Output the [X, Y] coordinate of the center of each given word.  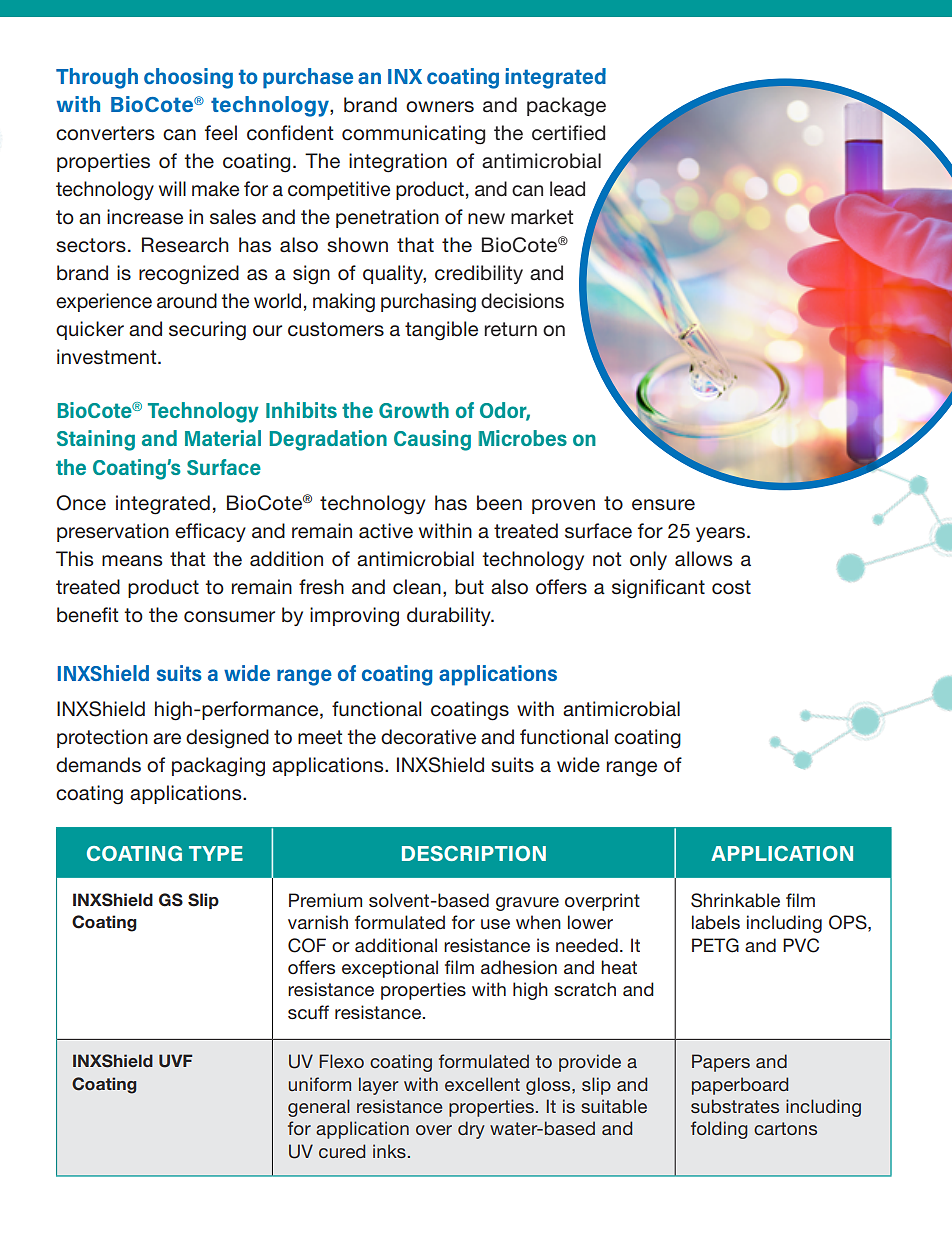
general [319, 1108]
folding [719, 1130]
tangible [441, 331]
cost [731, 587]
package [566, 107]
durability [450, 616]
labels [716, 922]
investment [108, 357]
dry [471, 1130]
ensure [663, 505]
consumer [229, 617]
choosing [188, 78]
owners [440, 106]
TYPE [216, 853]
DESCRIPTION [474, 853]
